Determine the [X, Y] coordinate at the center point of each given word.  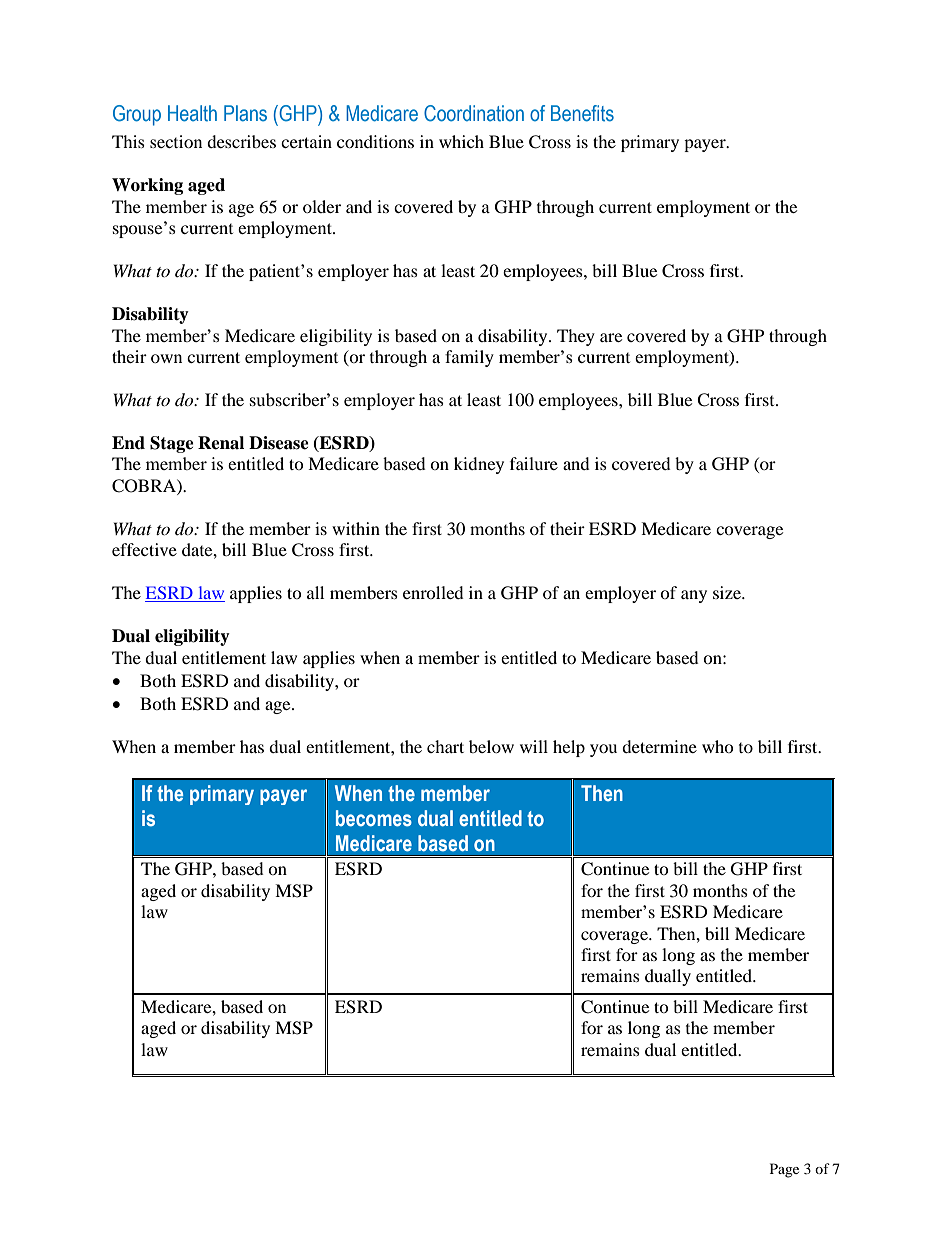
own [166, 358]
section [176, 141]
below [491, 746]
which [461, 141]
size [728, 592]
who [718, 746]
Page [784, 1170]
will [534, 746]
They [576, 337]
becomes [374, 818]
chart [445, 746]
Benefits [582, 113]
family [469, 358]
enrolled [433, 592]
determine [659, 746]
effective [144, 549]
